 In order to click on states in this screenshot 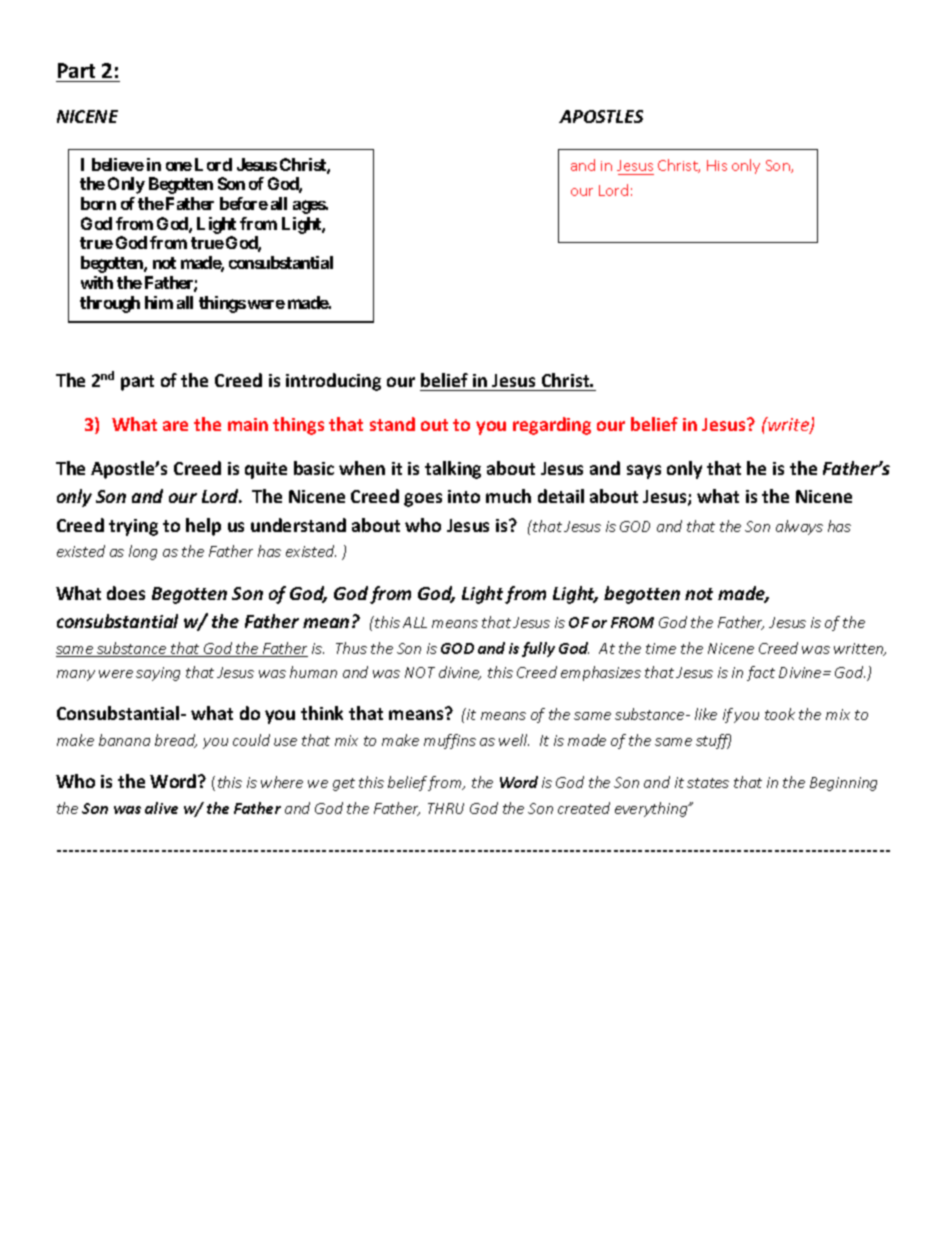, I will do `click(708, 783)`.
